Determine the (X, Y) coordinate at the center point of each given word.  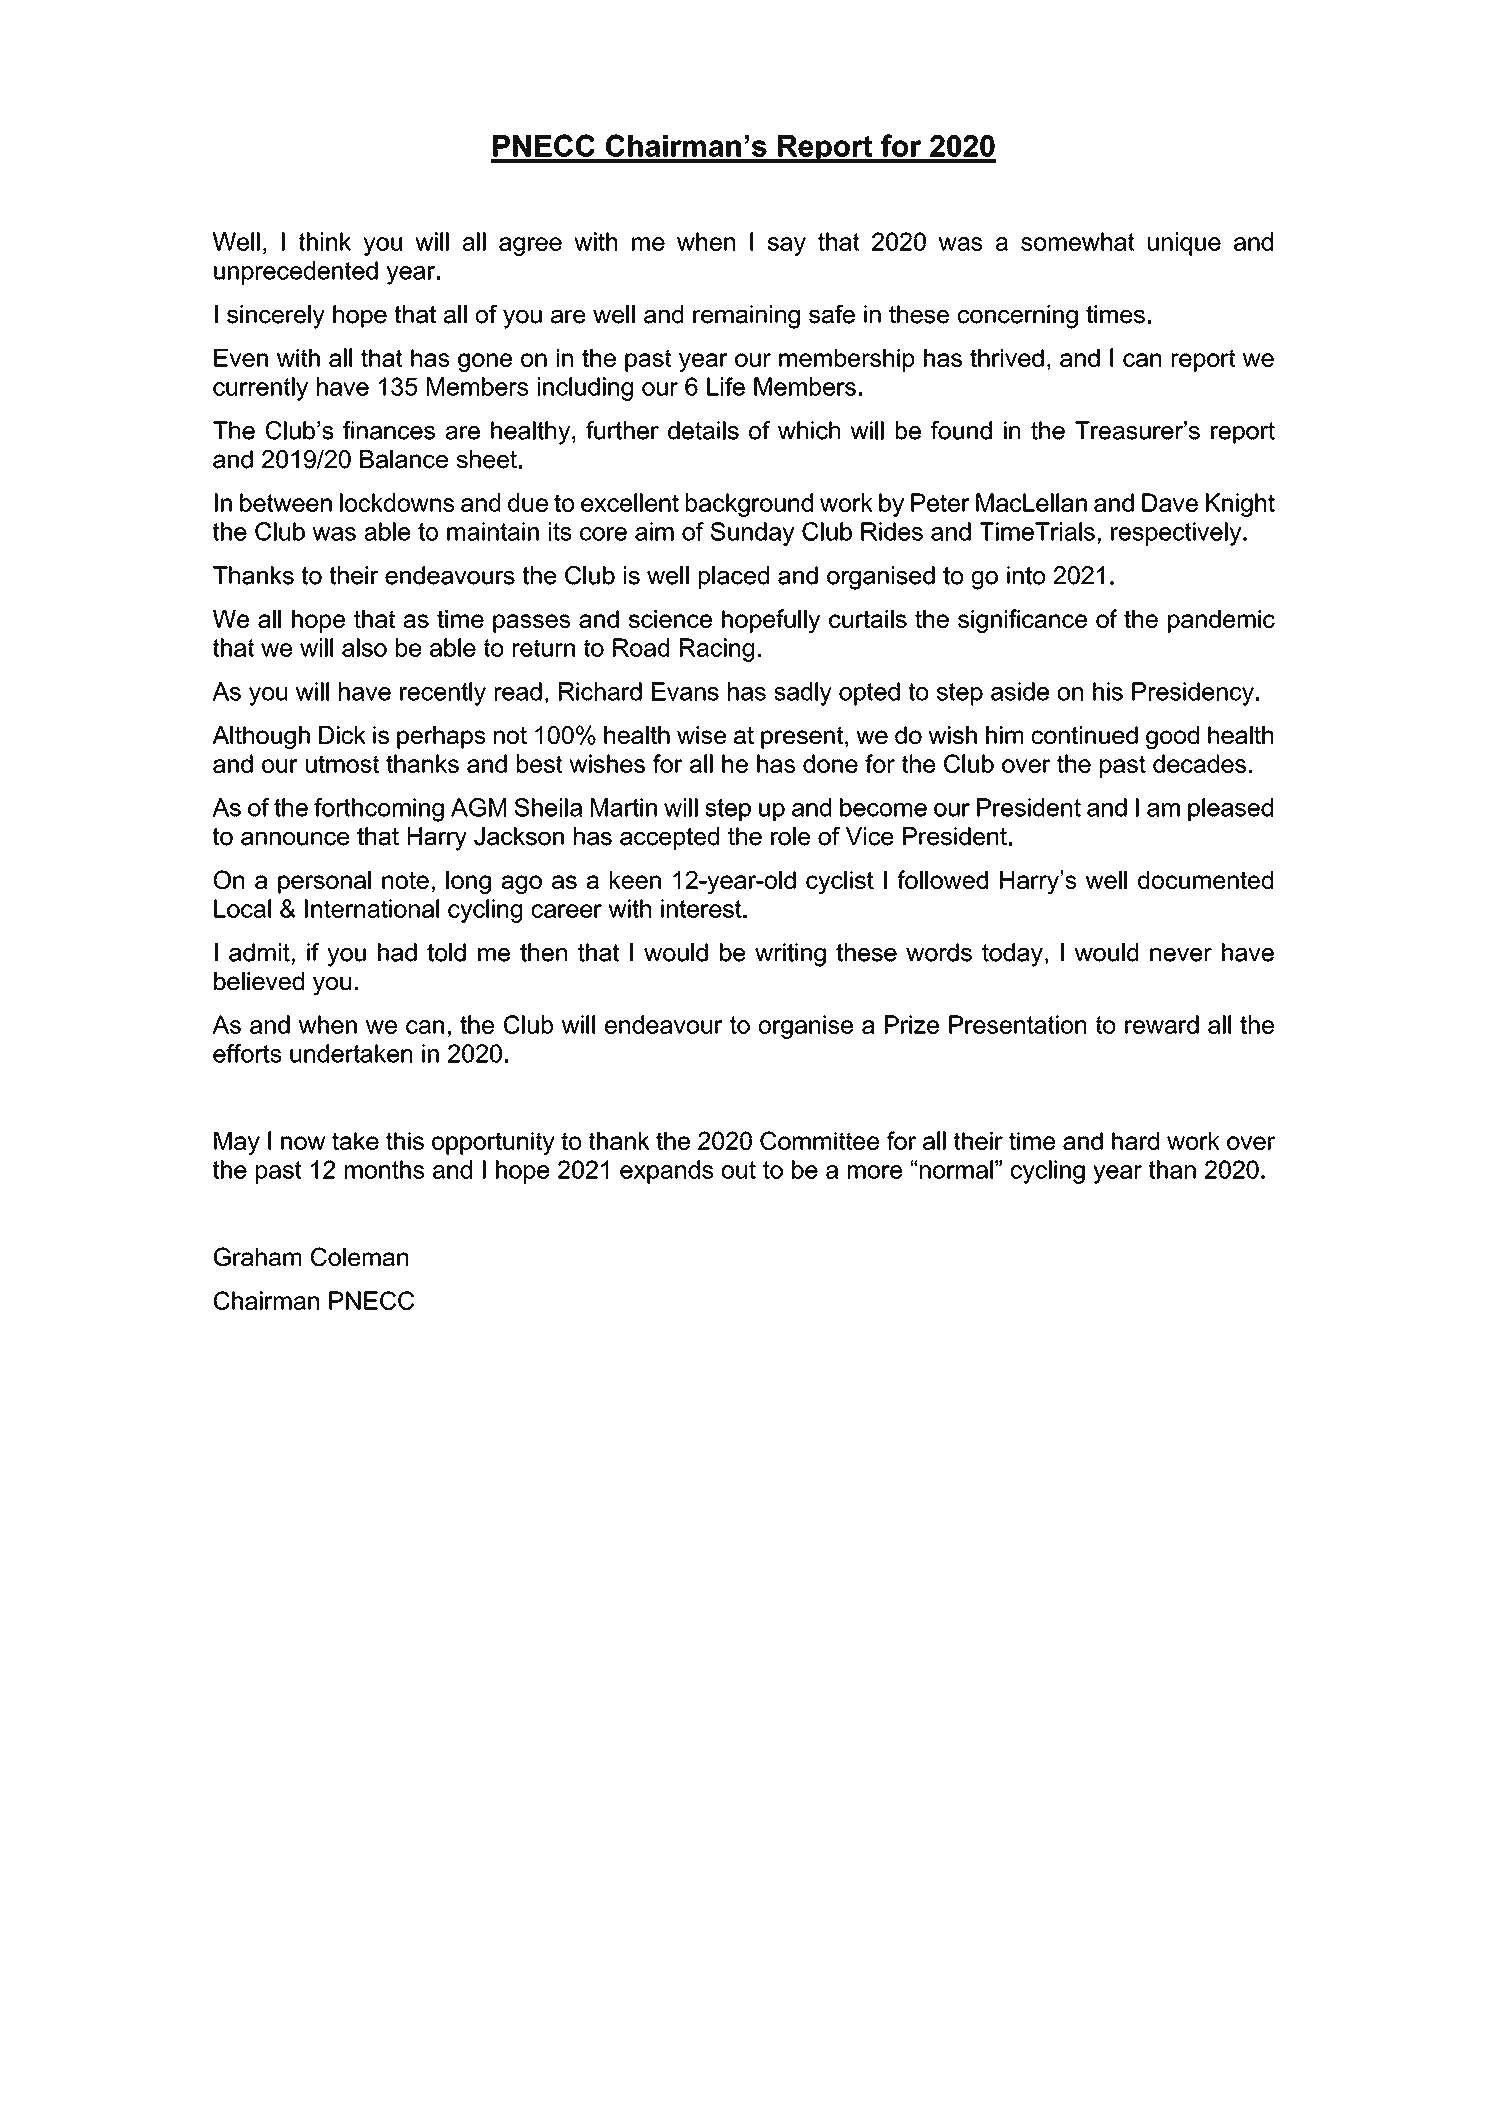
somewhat (1078, 241)
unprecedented (296, 273)
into (1026, 575)
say (787, 246)
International (372, 908)
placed (734, 577)
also (364, 647)
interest (702, 908)
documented (1205, 880)
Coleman (359, 1256)
